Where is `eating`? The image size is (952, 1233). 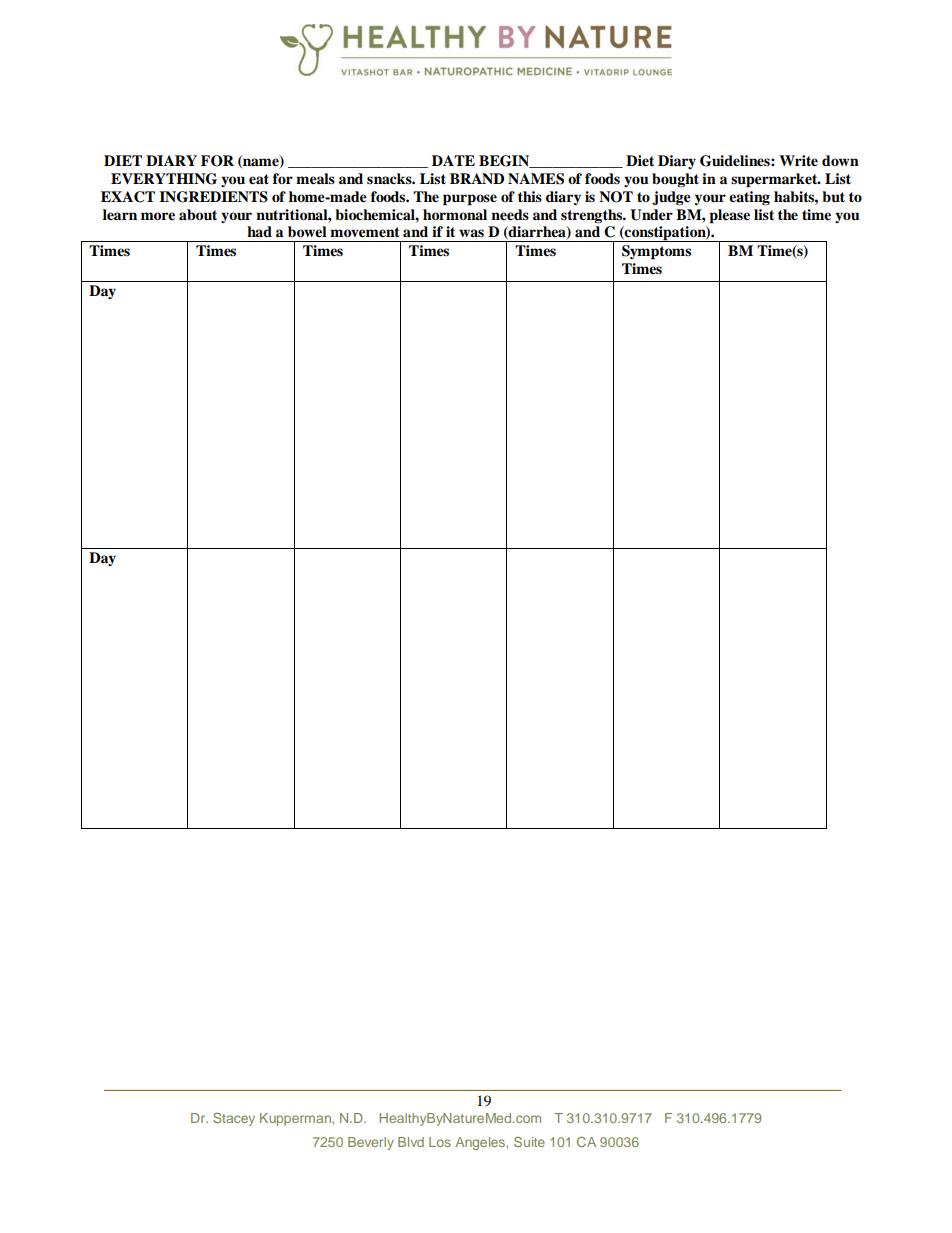 eating is located at coordinates (749, 198).
